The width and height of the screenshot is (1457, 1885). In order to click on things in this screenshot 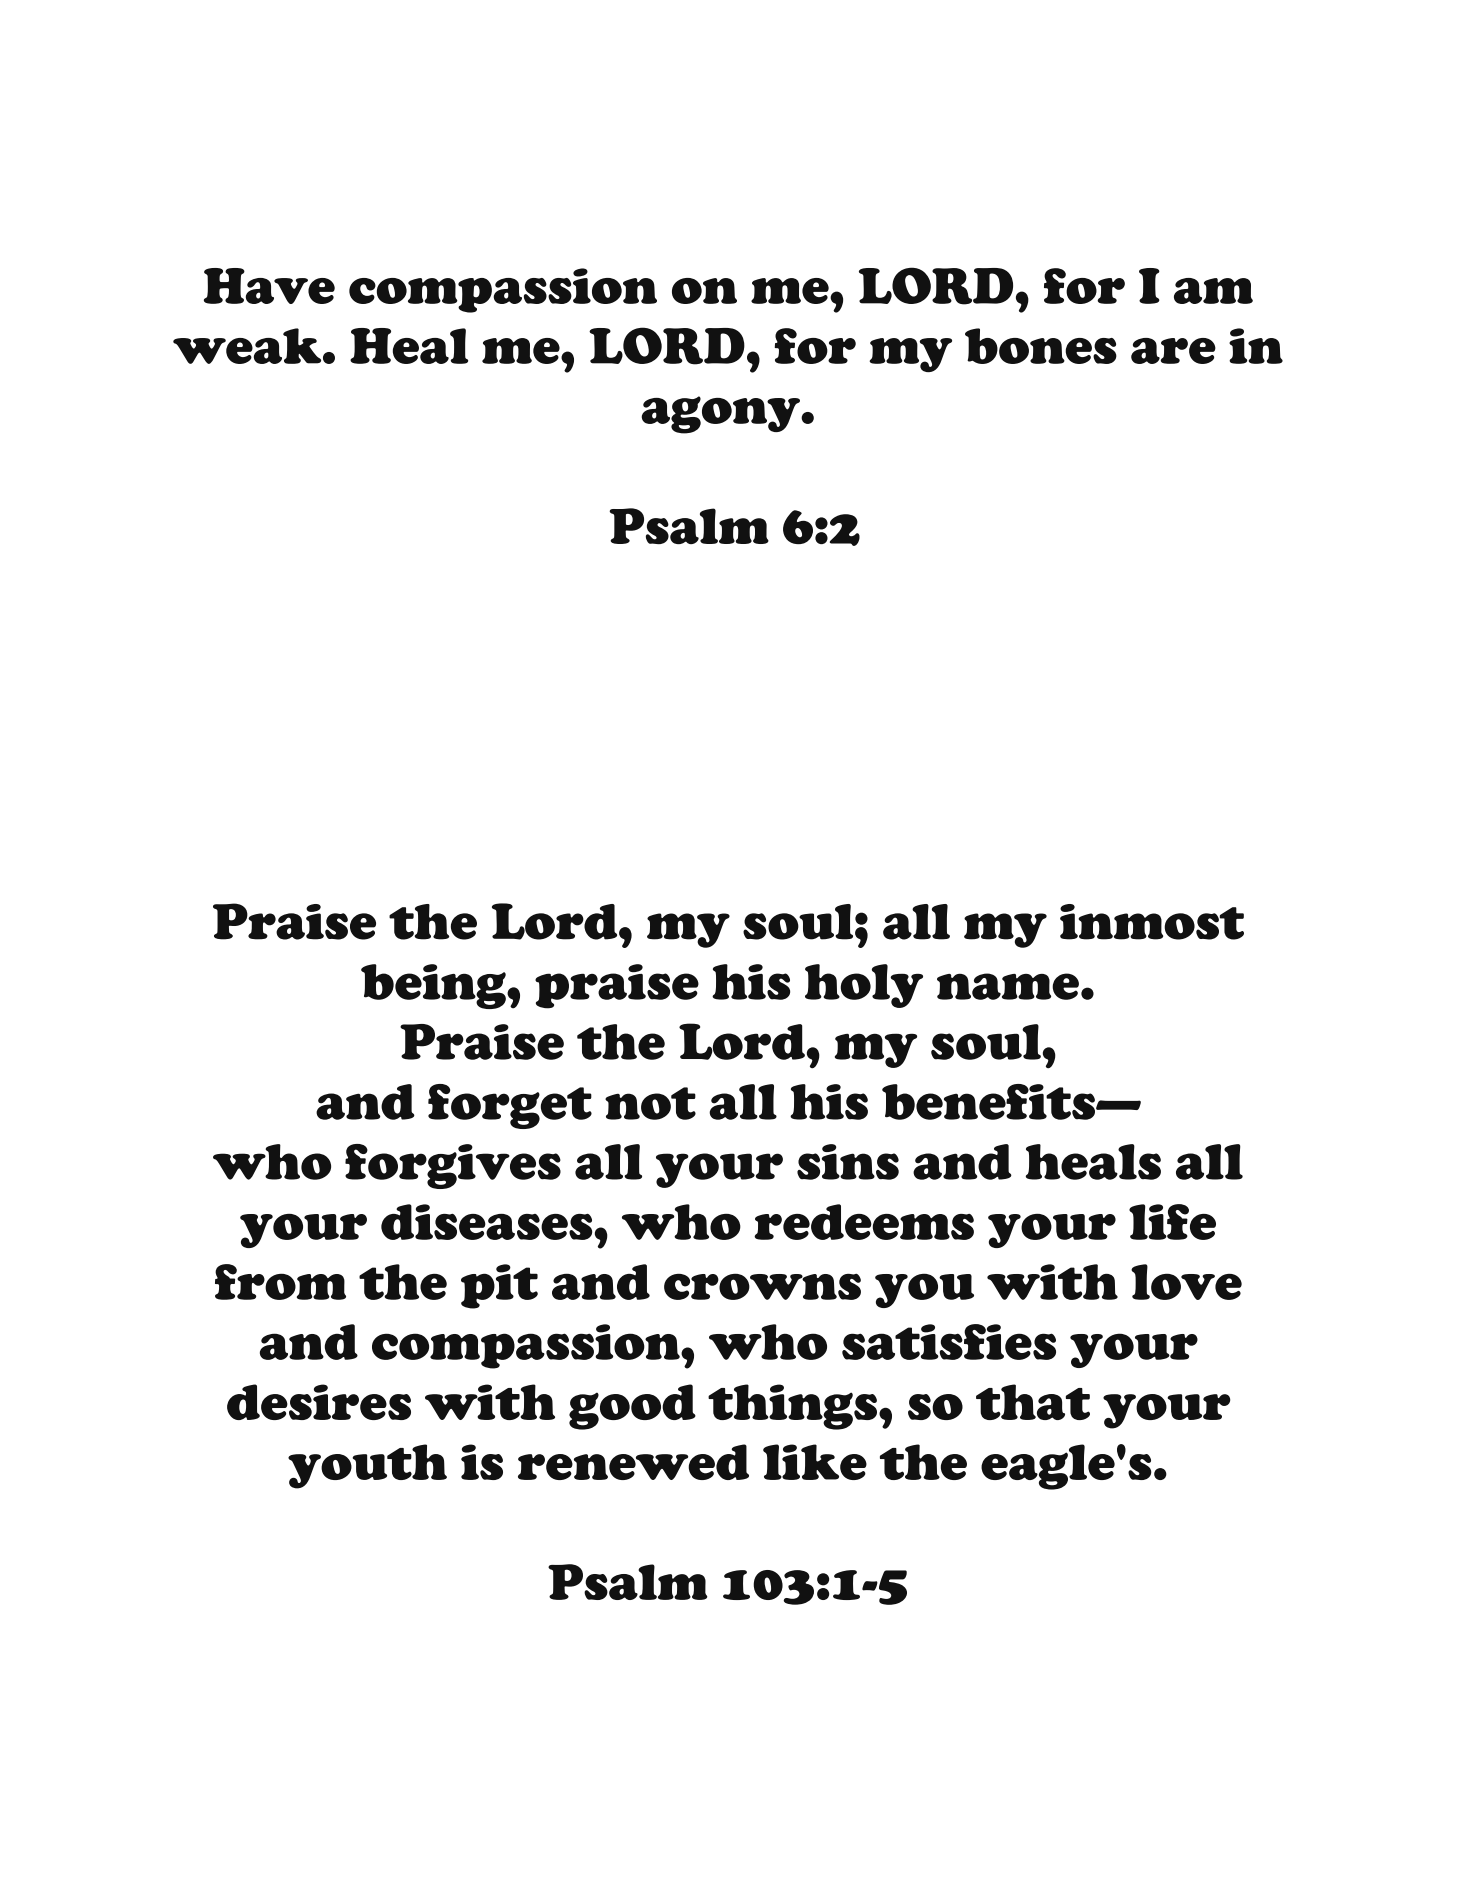, I will do `click(792, 1407)`.
